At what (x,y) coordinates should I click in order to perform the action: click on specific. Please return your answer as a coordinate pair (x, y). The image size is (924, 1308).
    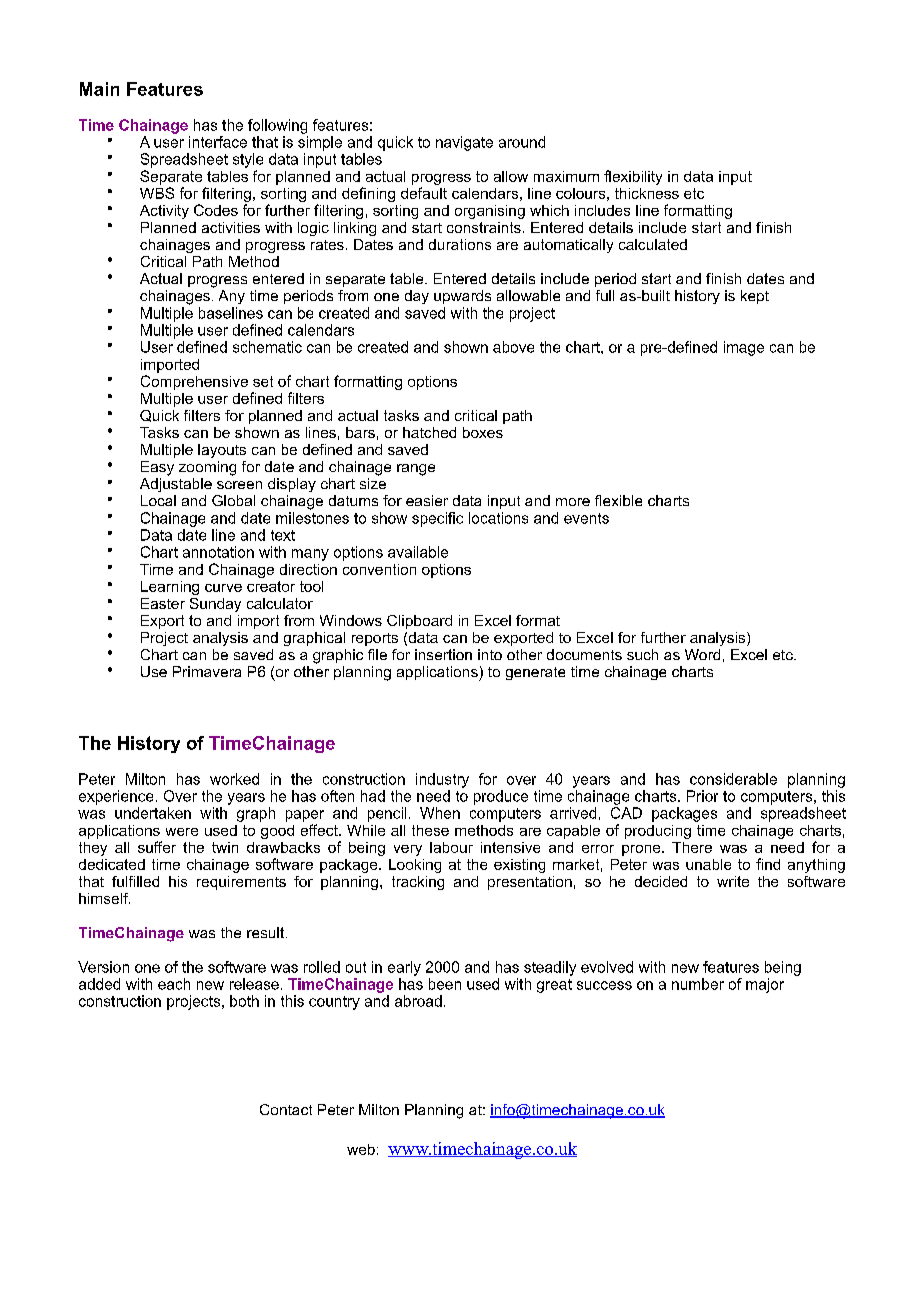
    Looking at the image, I should click on (437, 519).
